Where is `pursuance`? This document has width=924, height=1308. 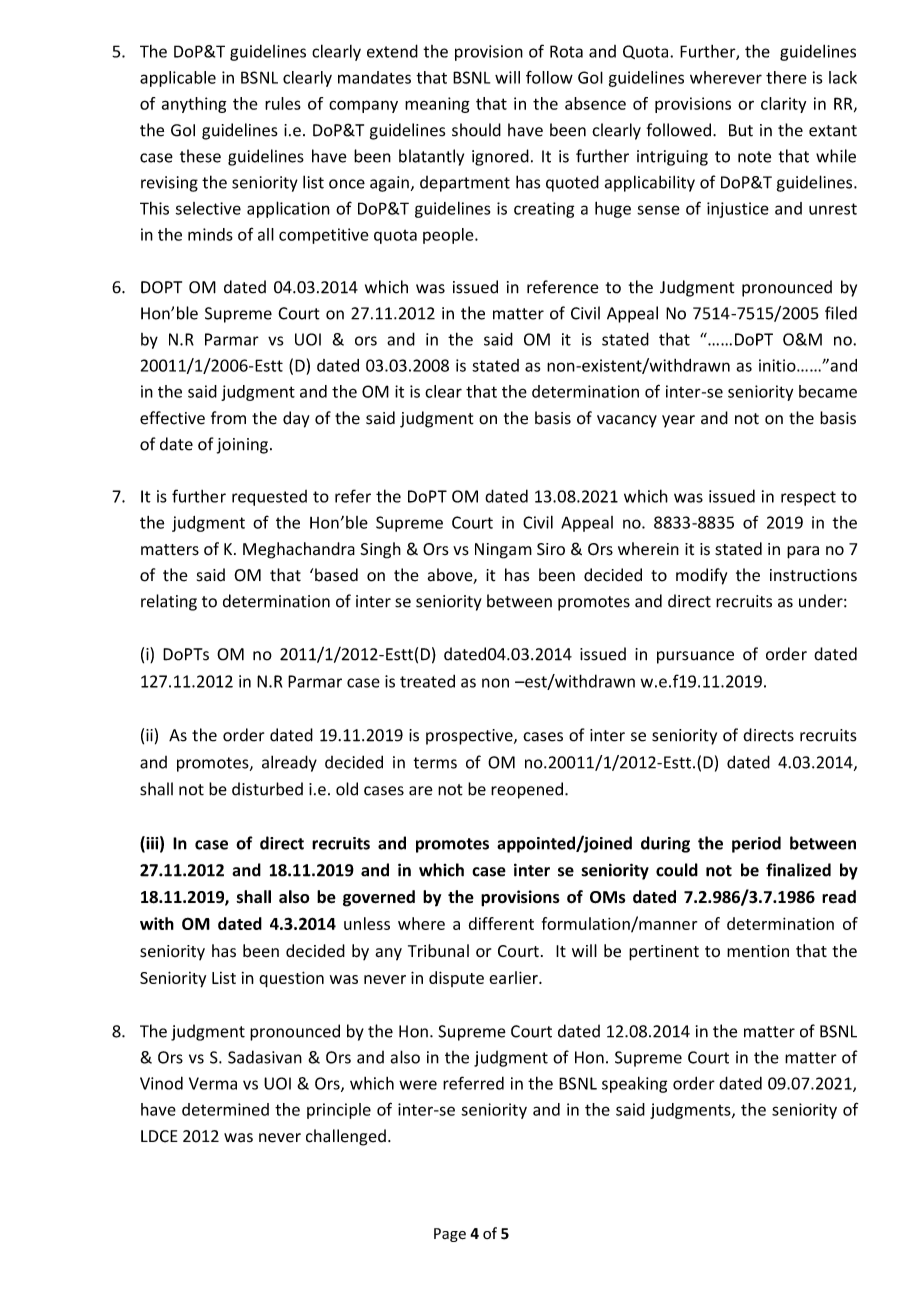
pursuance is located at coordinates (695, 657).
